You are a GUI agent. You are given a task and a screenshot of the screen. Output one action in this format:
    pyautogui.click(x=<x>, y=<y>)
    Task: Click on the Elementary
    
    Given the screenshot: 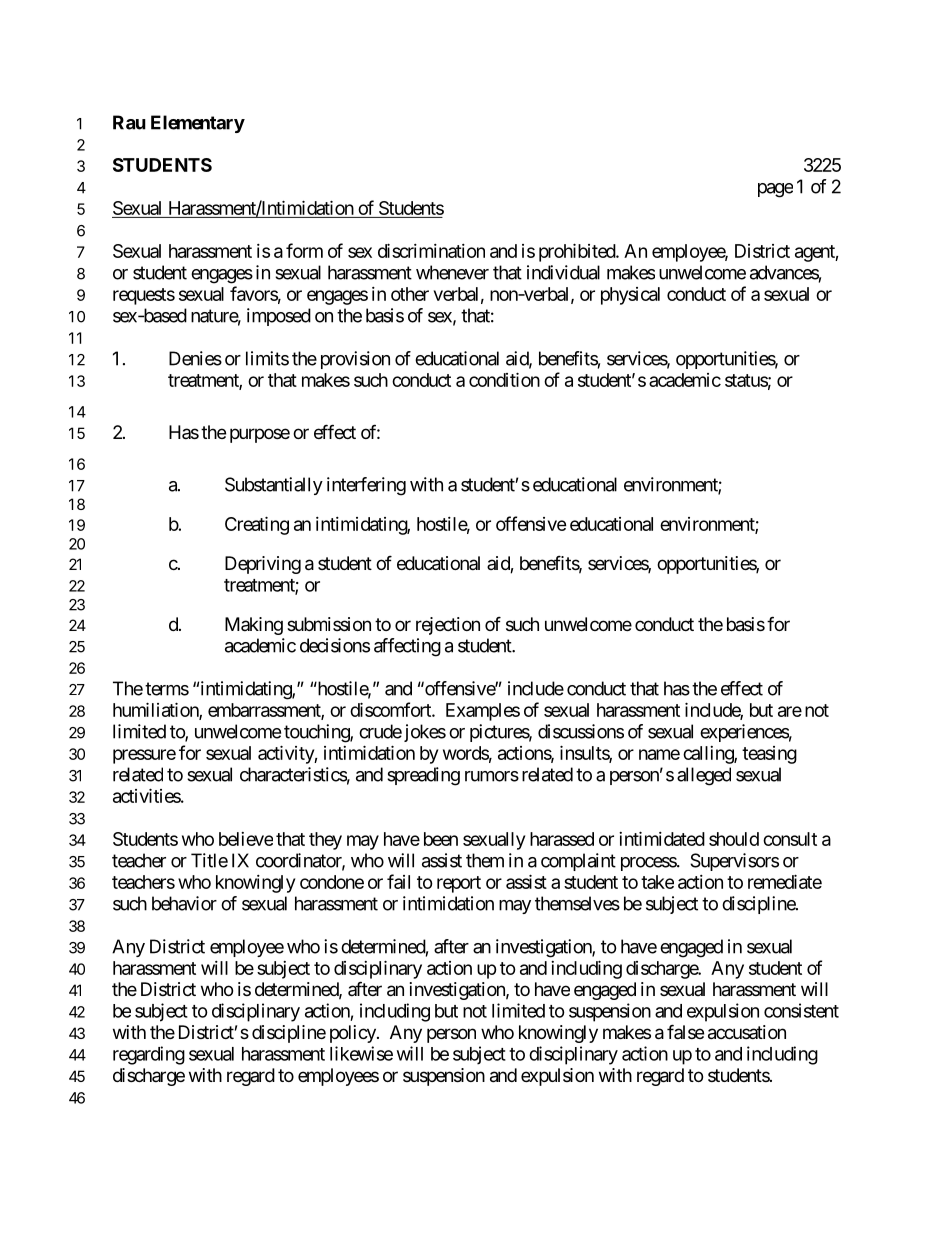 What is the action you would take?
    pyautogui.click(x=198, y=124)
